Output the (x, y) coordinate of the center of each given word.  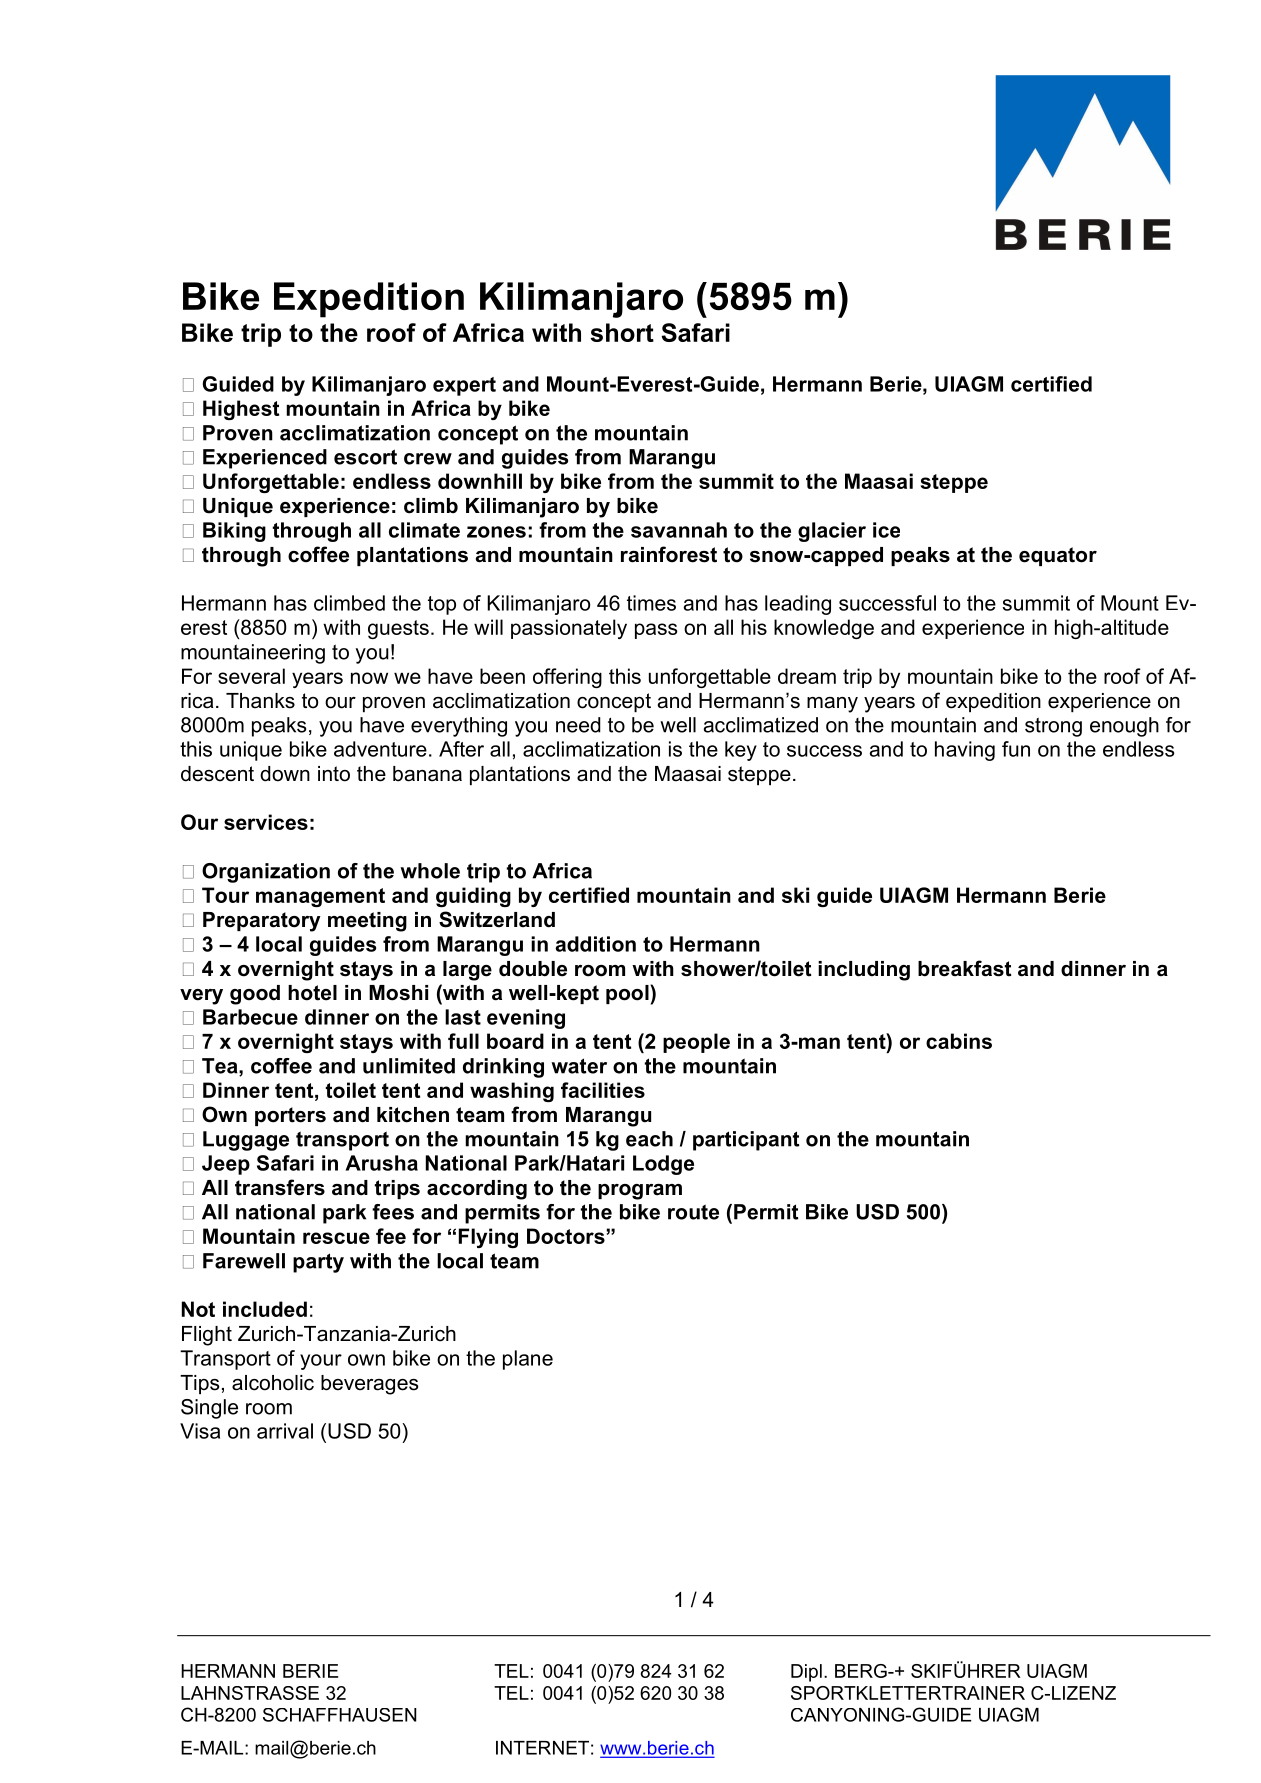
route (693, 1212)
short (622, 332)
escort (365, 457)
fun (1016, 749)
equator (1058, 556)
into (334, 774)
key (741, 751)
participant (746, 1141)
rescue (336, 1238)
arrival (285, 1431)
